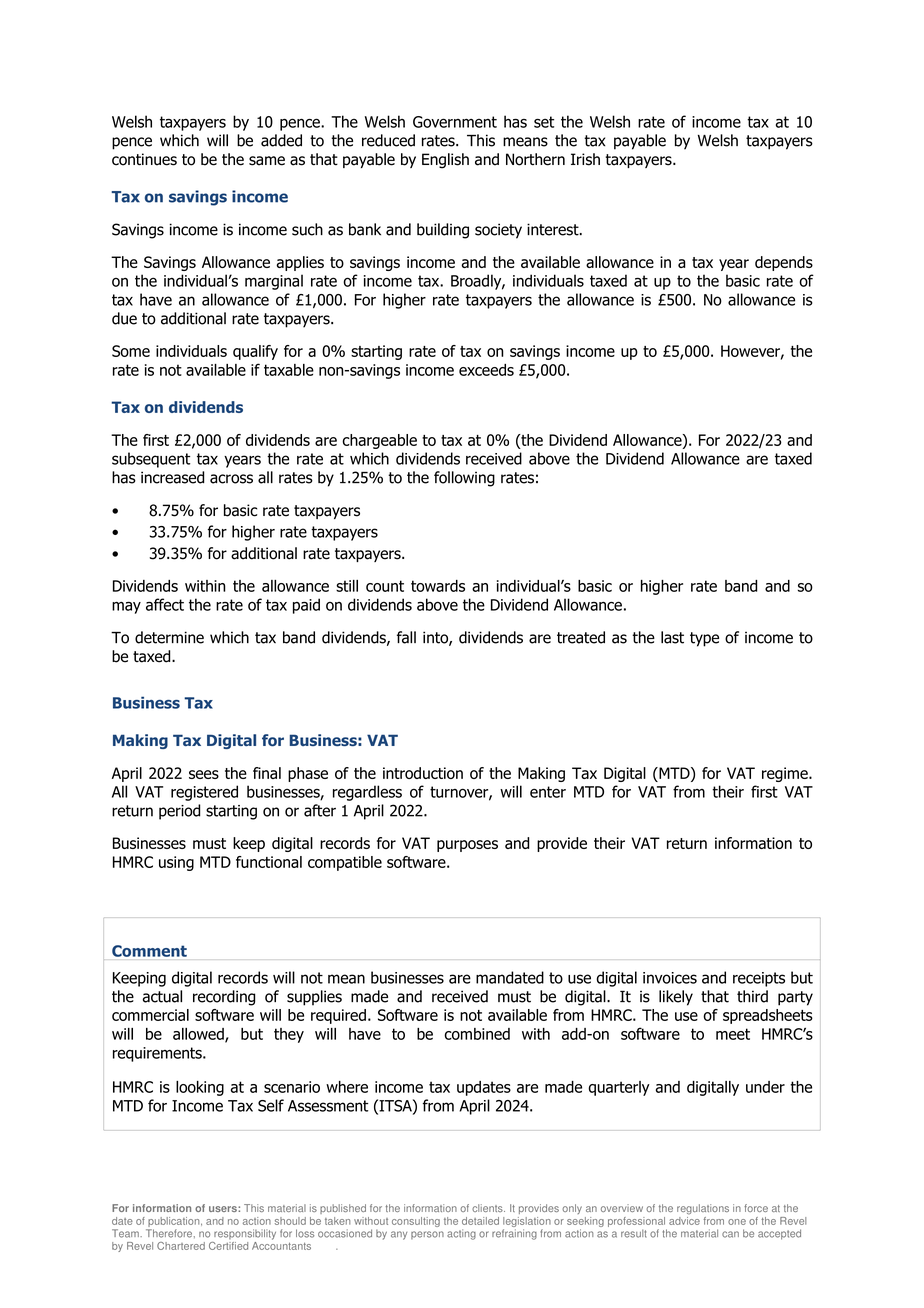 Image resolution: width=924 pixels, height=1308 pixels. What do you see at coordinates (703, 1209) in the page?
I see `regulations` at bounding box center [703, 1209].
